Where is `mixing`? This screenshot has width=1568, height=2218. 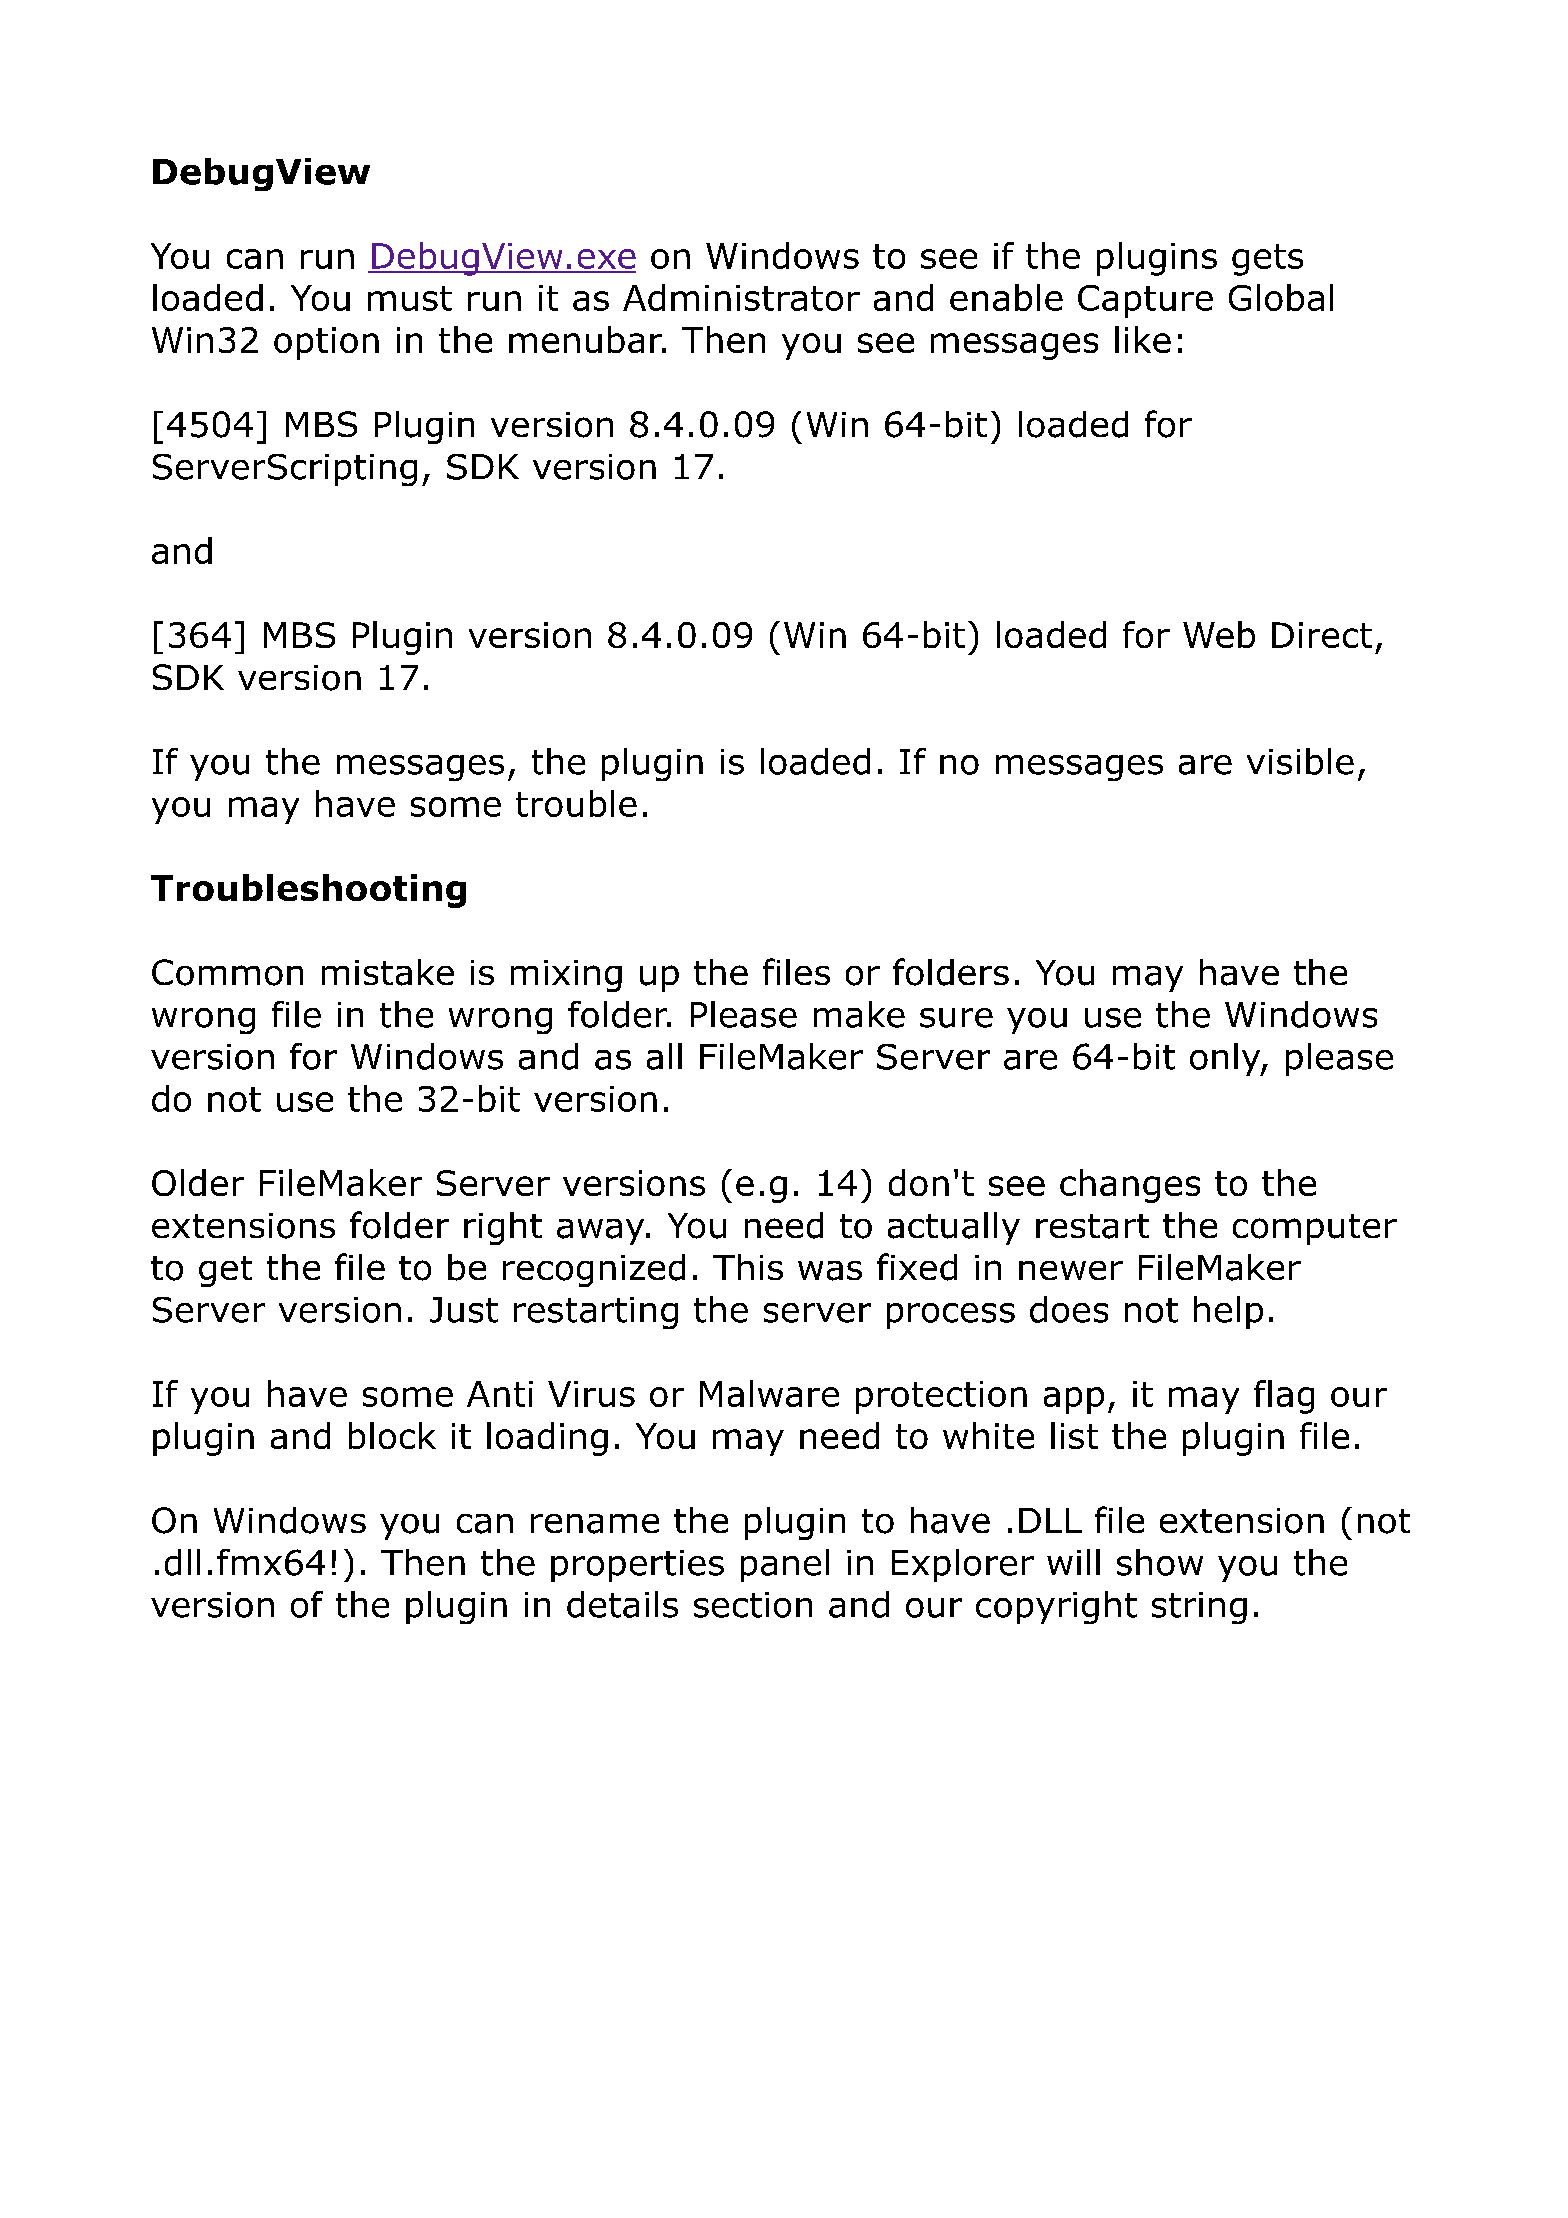 mixing is located at coordinates (566, 976).
